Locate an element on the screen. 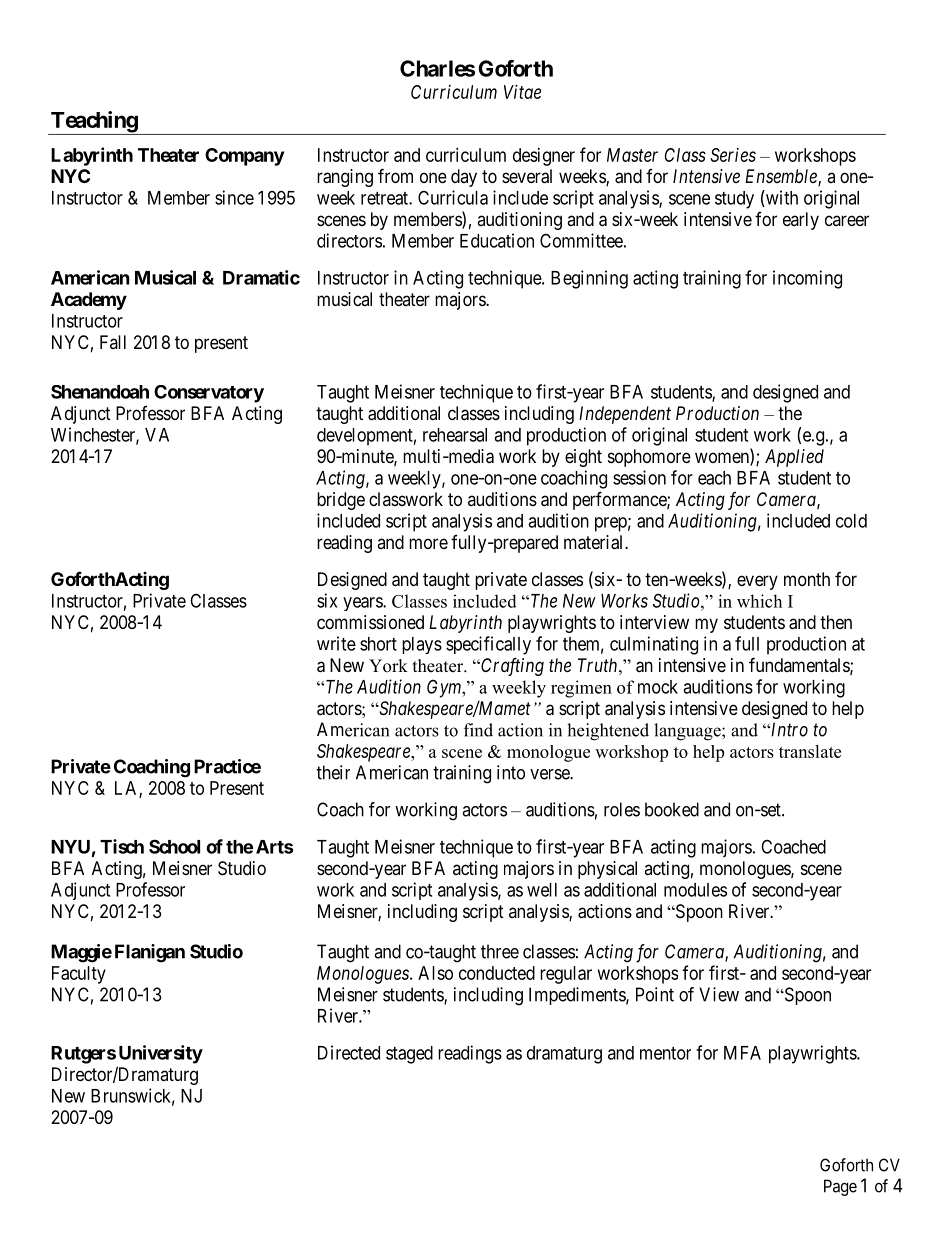  into is located at coordinates (511, 772).
